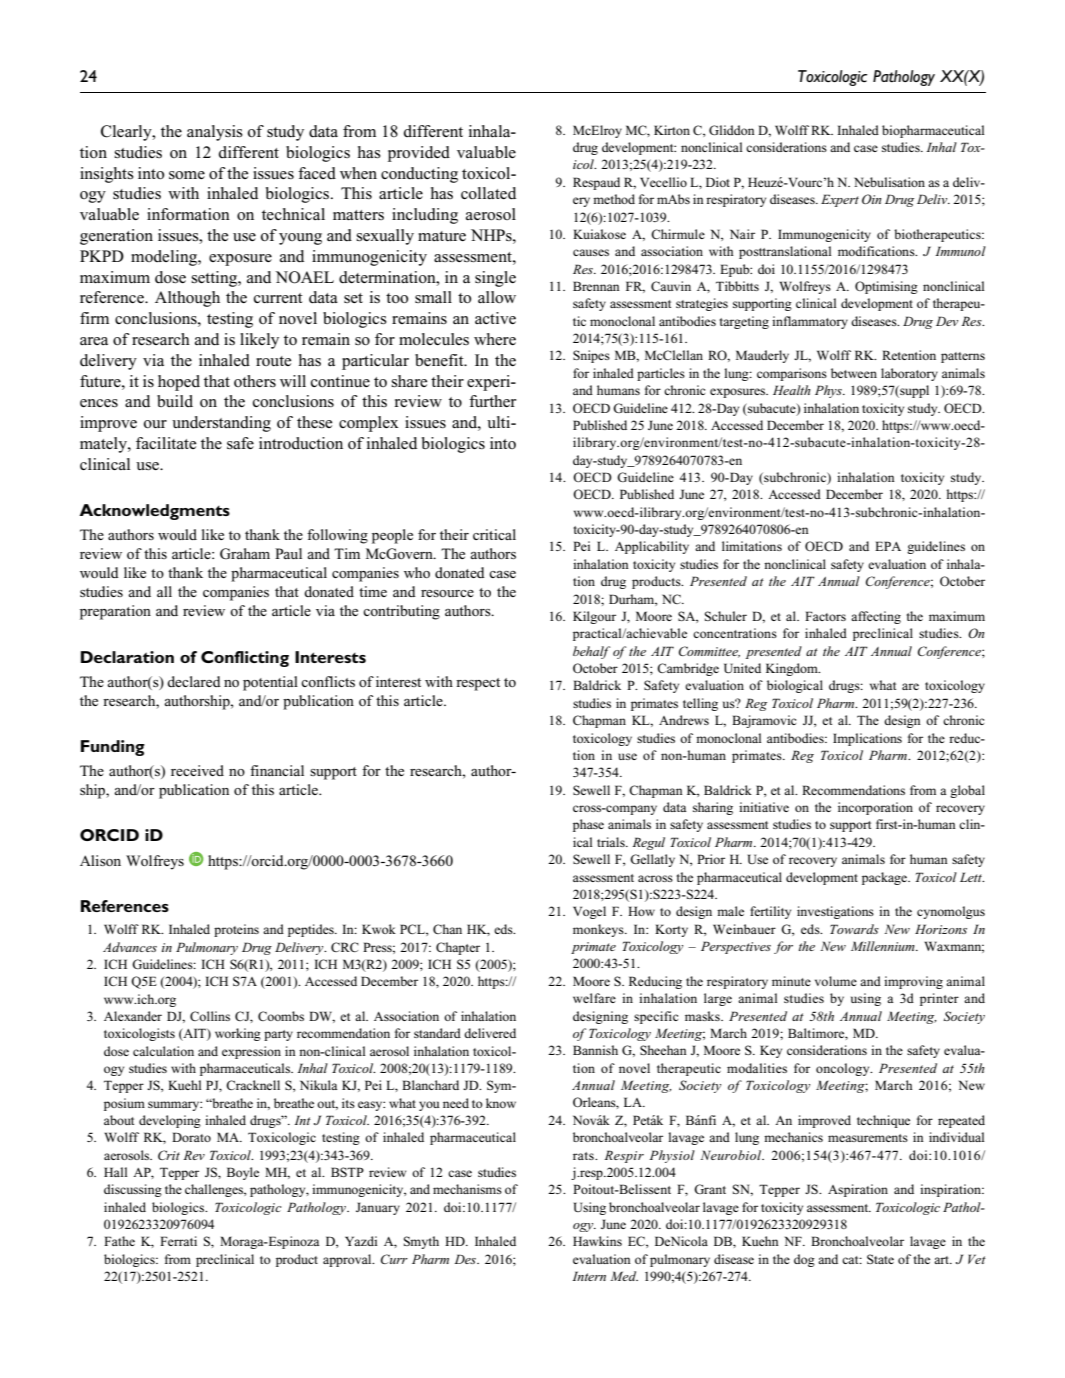 Image resolution: width=1065 pixels, height=1378 pixels. What do you see at coordinates (840, 200) in the screenshot?
I see `Expert` at bounding box center [840, 200].
